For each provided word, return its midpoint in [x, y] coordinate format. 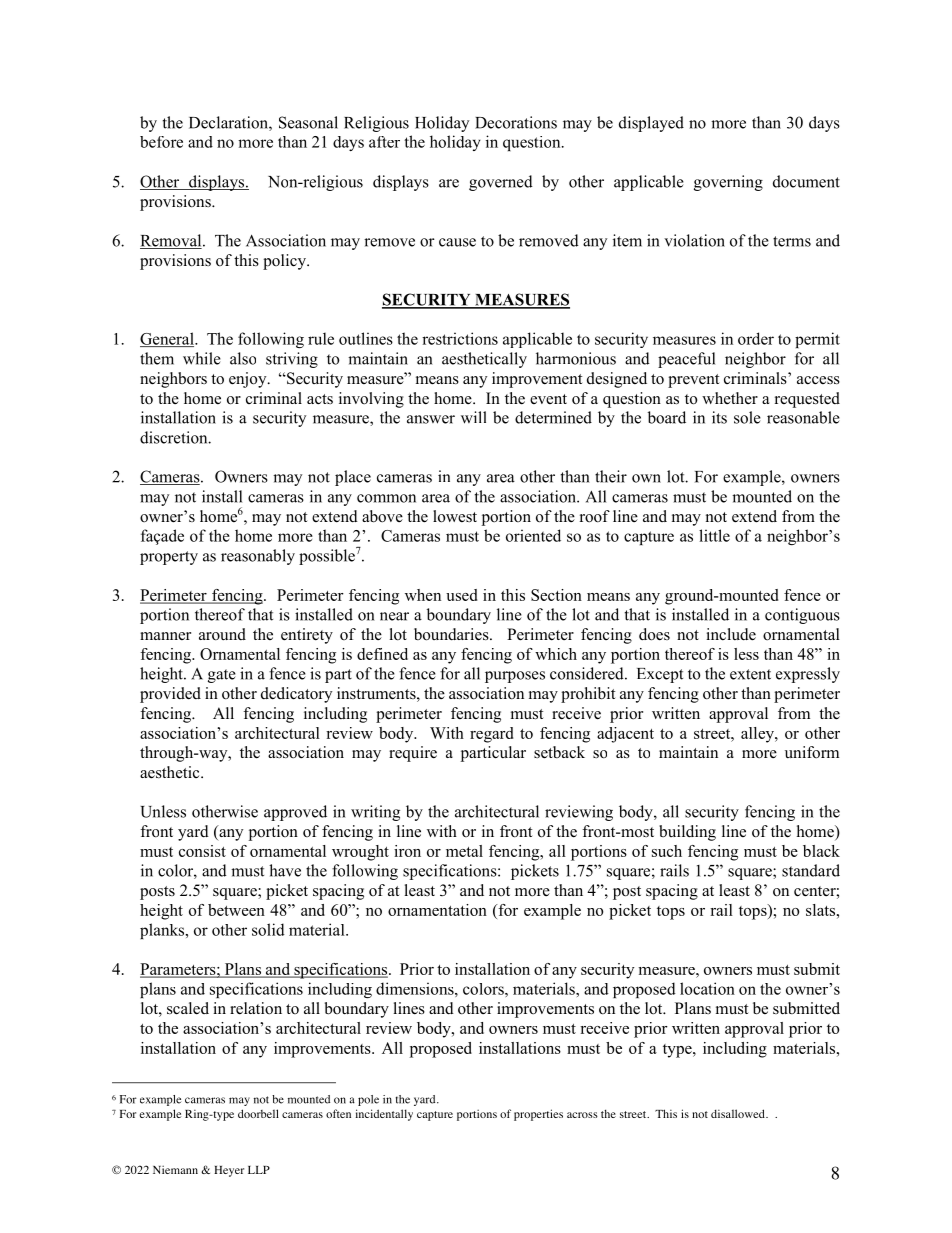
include [731, 634]
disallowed [739, 1113]
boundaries [452, 634]
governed [501, 183]
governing [728, 183]
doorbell [258, 1113]
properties [538, 1115]
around [222, 634]
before [161, 142]
